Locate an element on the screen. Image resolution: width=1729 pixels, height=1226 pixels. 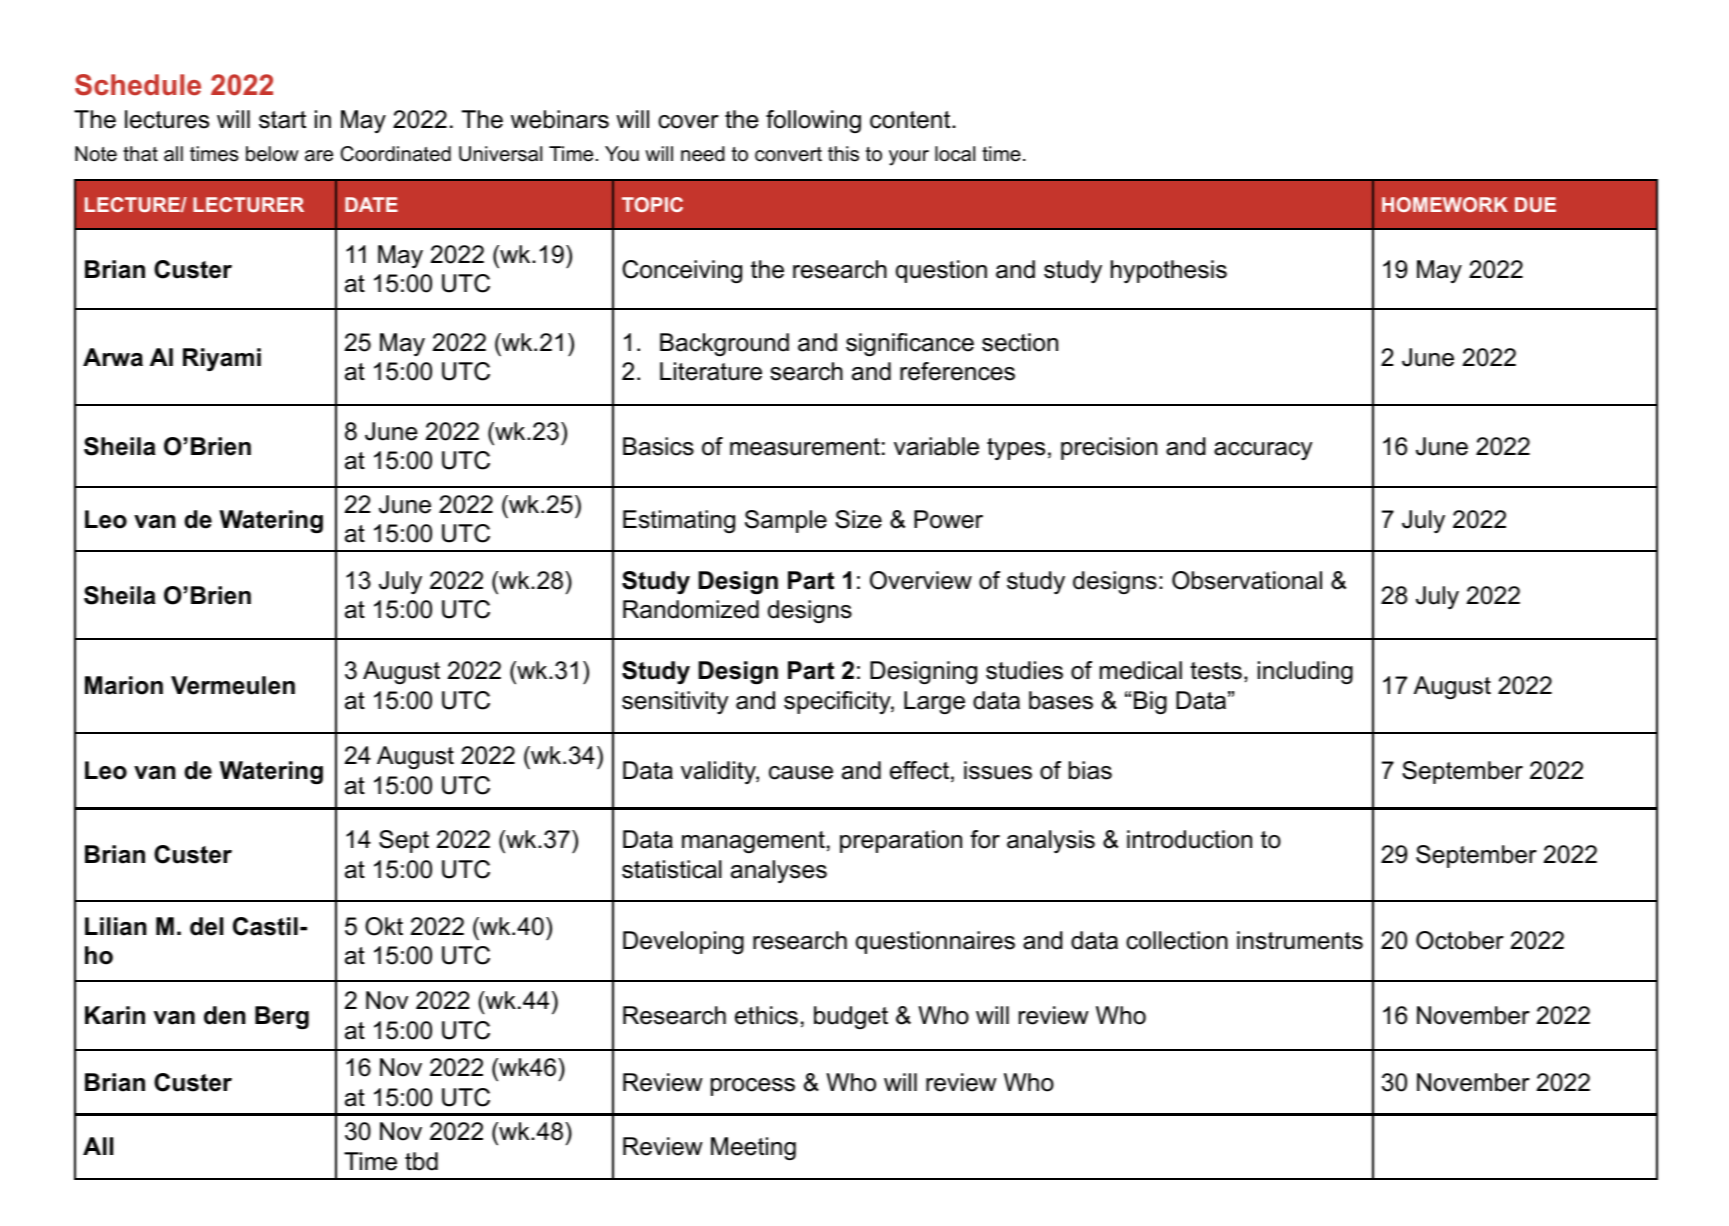
following is located at coordinates (813, 121).
